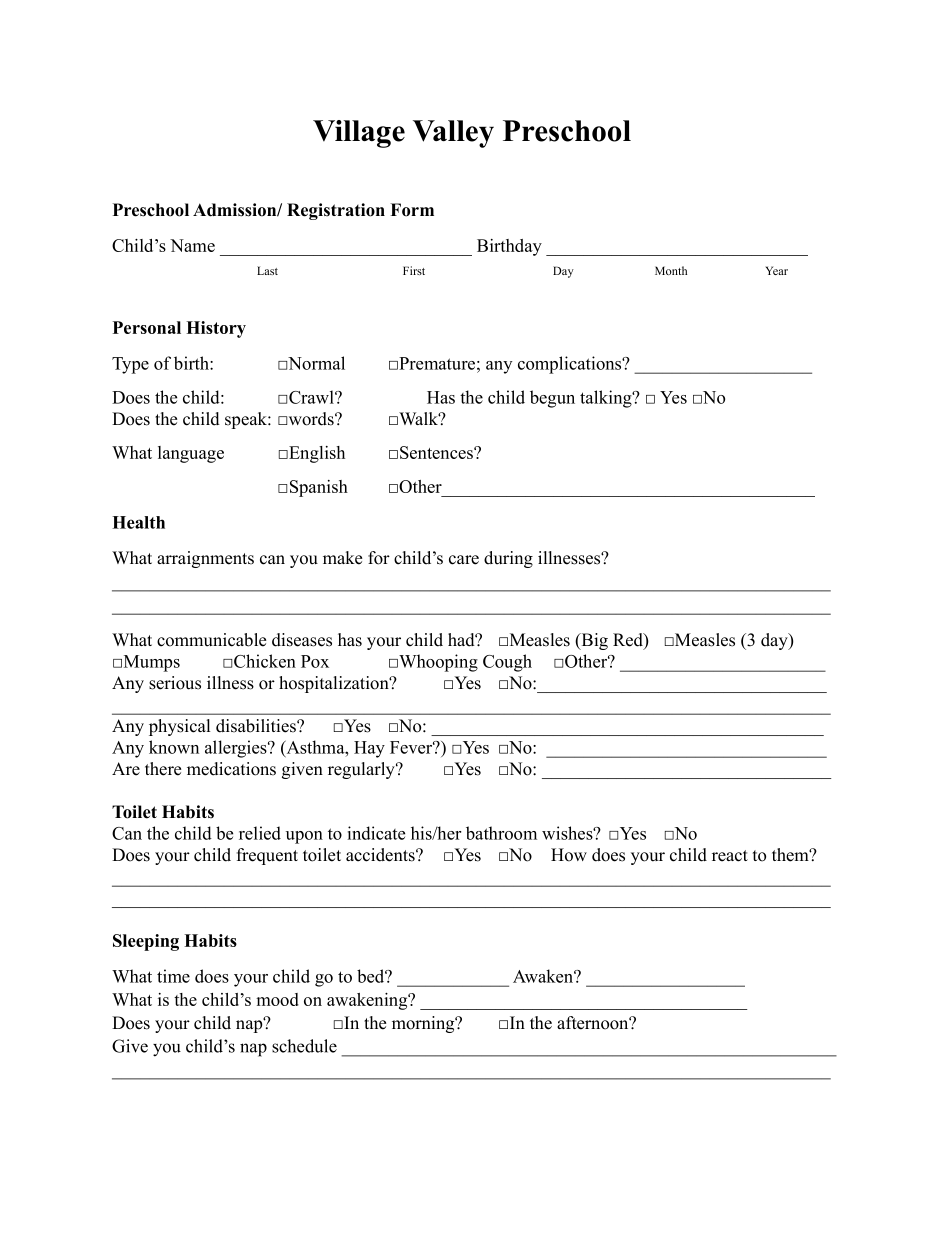 The image size is (952, 1233). I want to click on time, so click(173, 976).
